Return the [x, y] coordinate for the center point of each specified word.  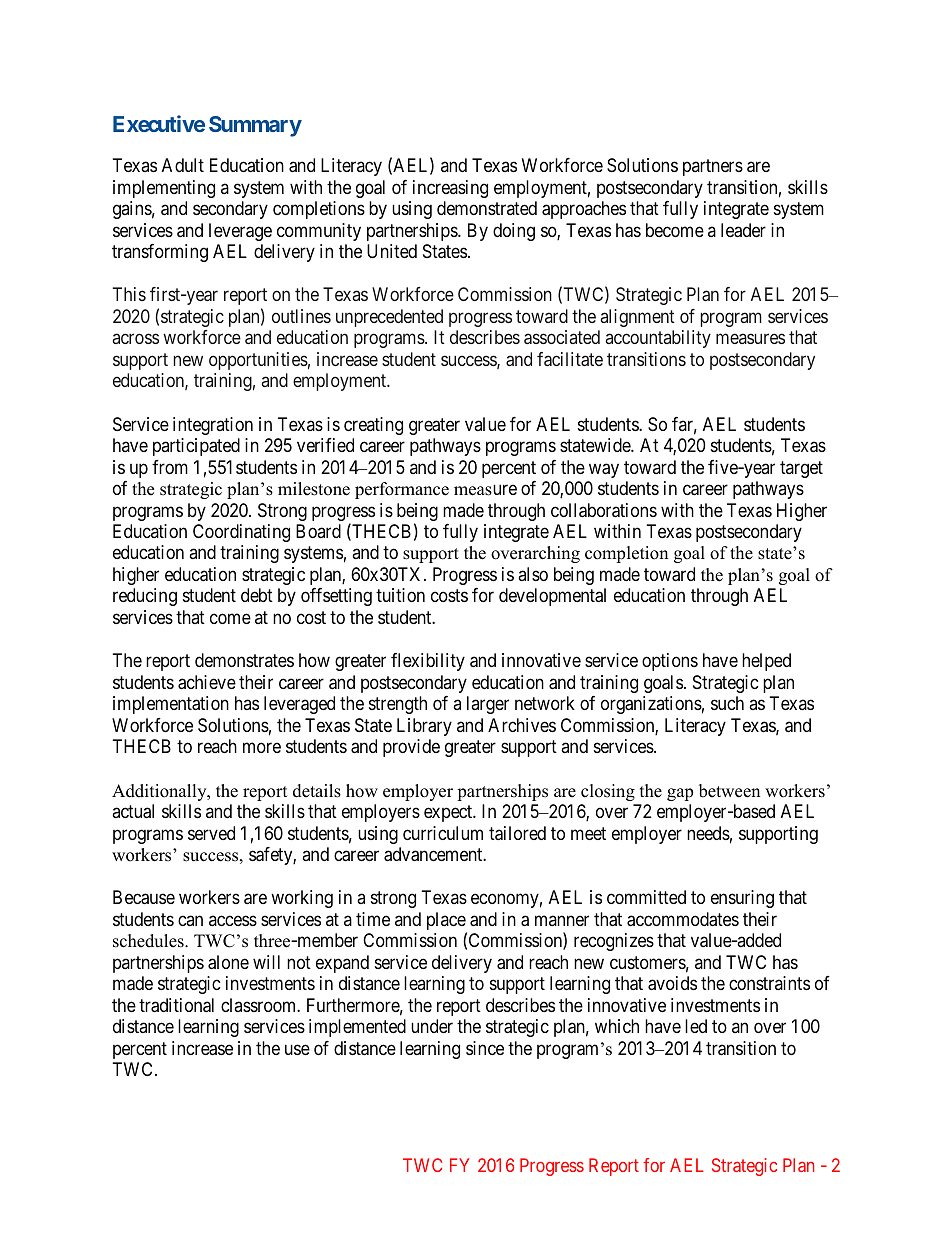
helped [766, 662]
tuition [400, 595]
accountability [658, 339]
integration [213, 426]
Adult [183, 165]
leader [743, 230]
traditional [176, 1005]
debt [257, 595]
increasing [450, 189]
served [211, 833]
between [729, 791]
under [432, 1026]
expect [449, 813]
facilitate [570, 359]
